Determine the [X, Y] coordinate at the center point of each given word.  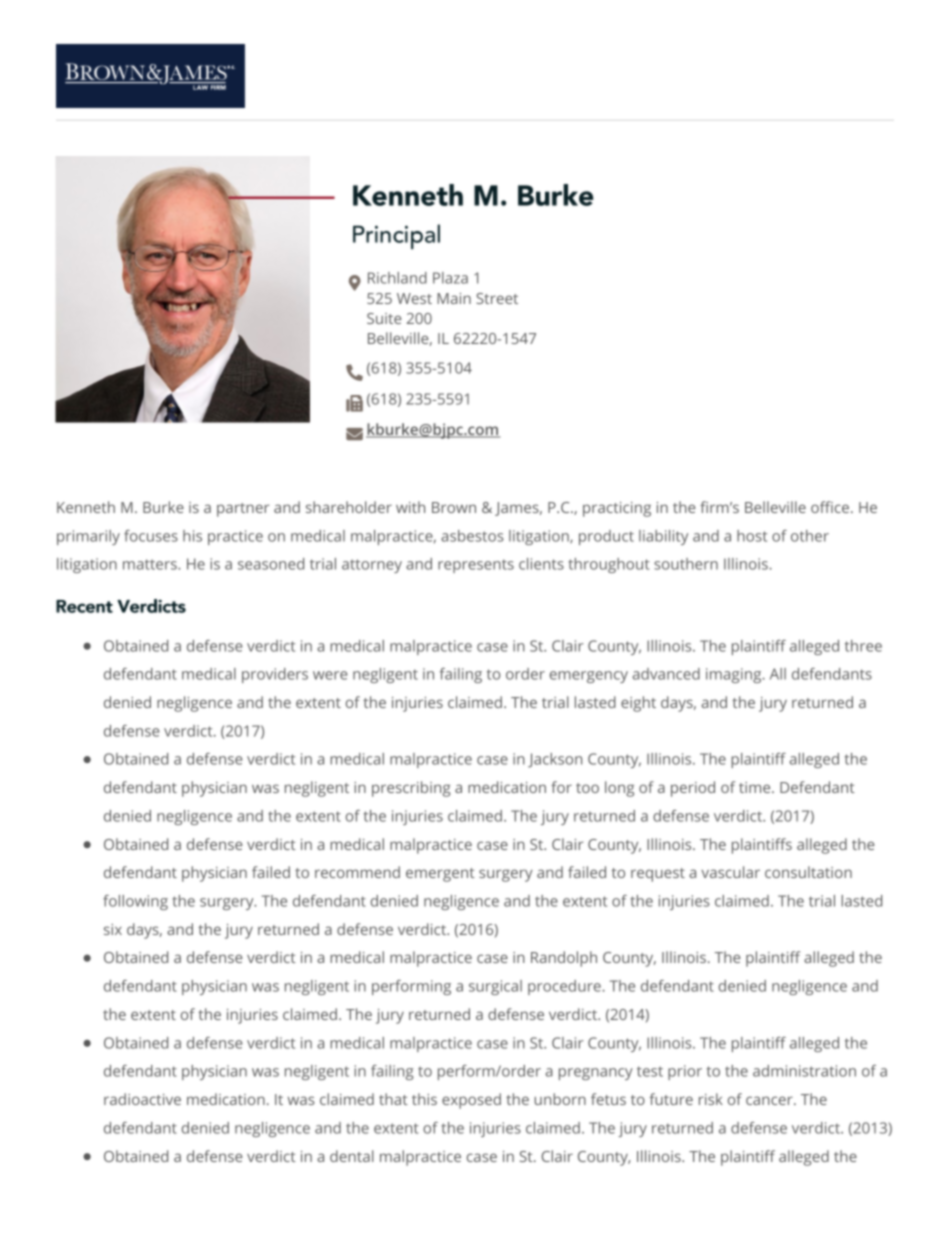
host [752, 536]
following [135, 902]
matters [151, 564]
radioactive [142, 1099]
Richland [397, 278]
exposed [471, 1101]
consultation [808, 872]
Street [497, 298]
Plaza [450, 278]
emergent [440, 875]
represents [476, 566]
